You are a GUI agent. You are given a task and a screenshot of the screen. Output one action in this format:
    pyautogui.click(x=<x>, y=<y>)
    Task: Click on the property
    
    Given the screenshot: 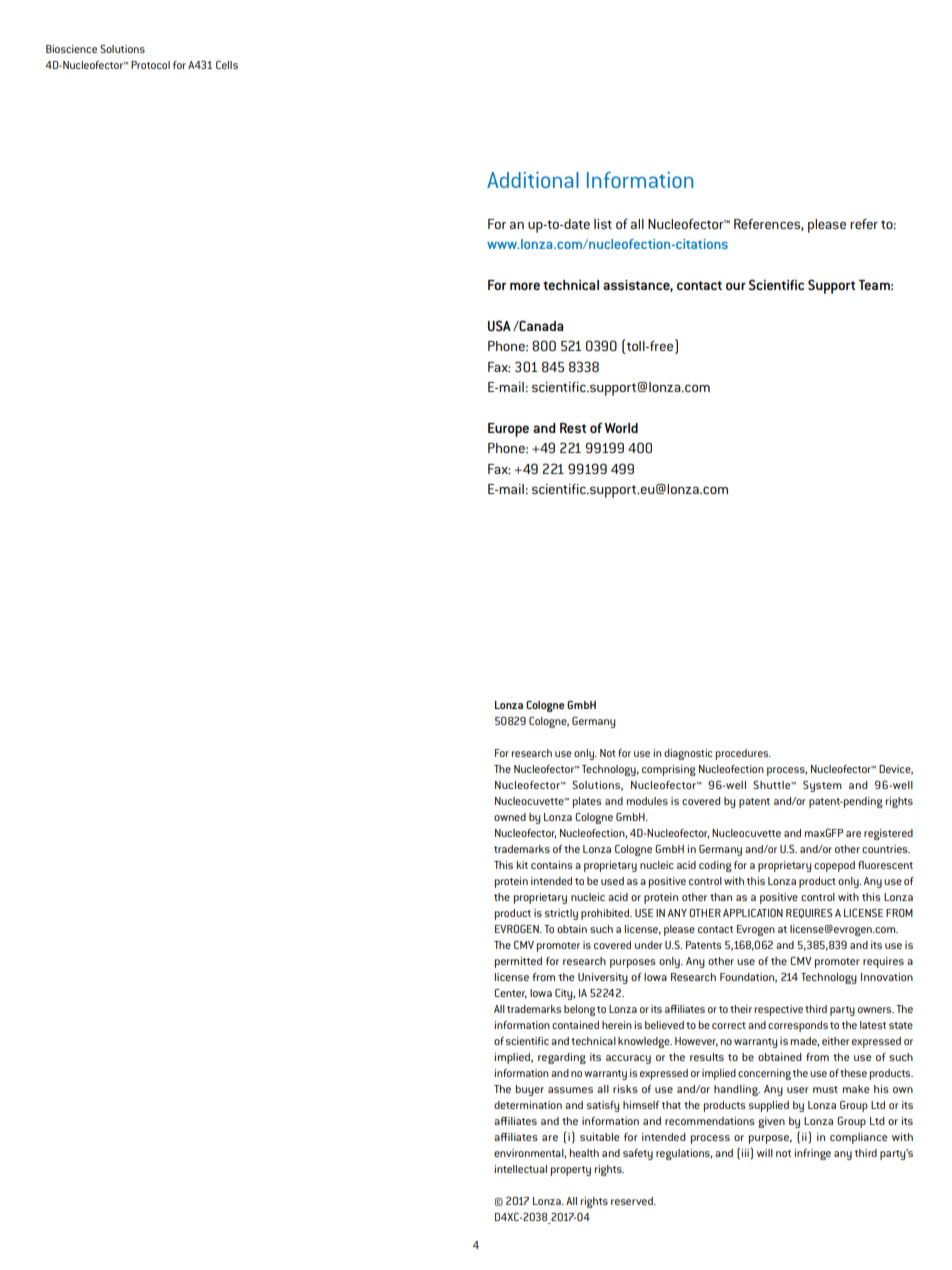 What is the action you would take?
    pyautogui.click(x=571, y=1171)
